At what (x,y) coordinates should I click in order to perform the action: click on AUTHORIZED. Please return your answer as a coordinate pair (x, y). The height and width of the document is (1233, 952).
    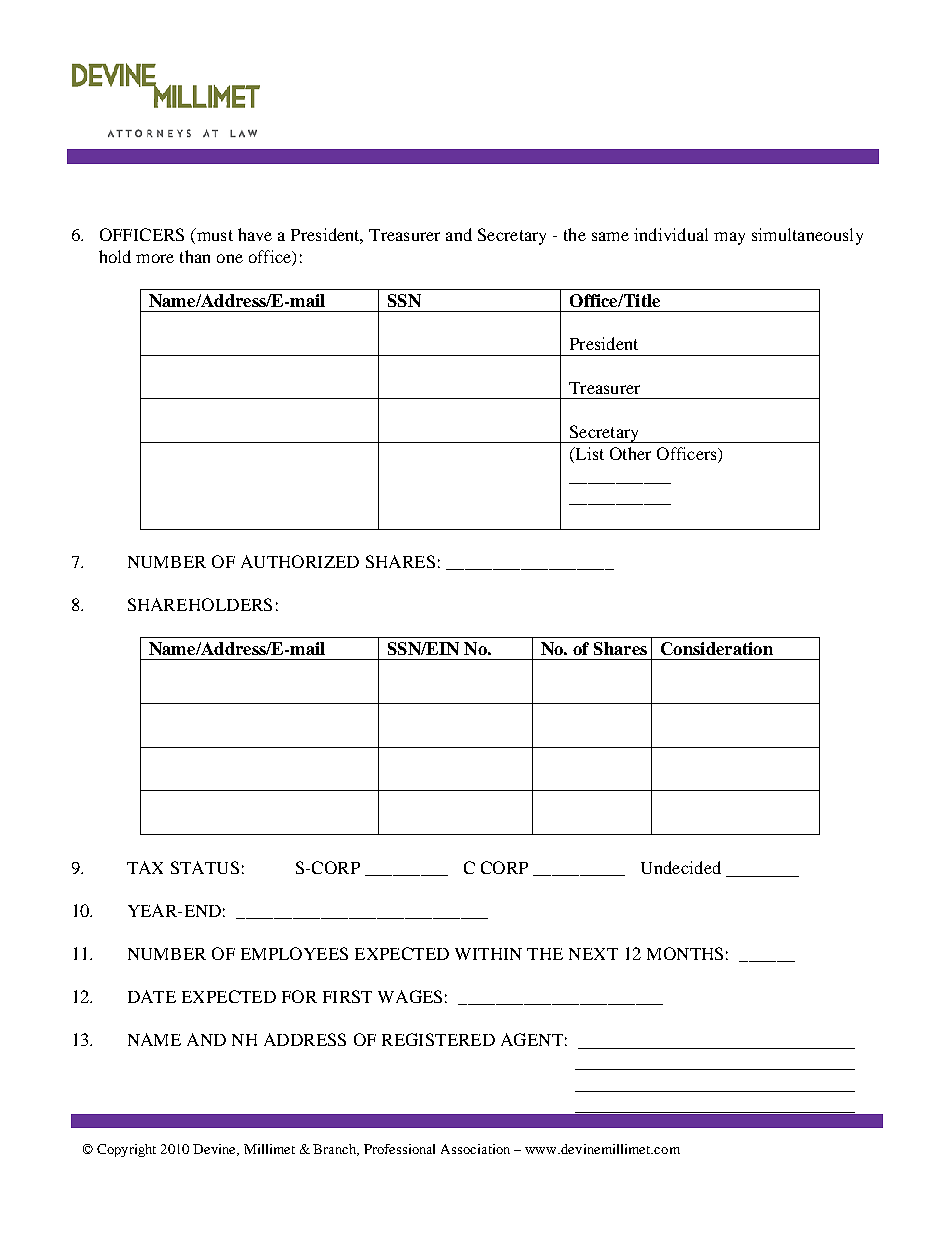
    Looking at the image, I should click on (300, 561).
